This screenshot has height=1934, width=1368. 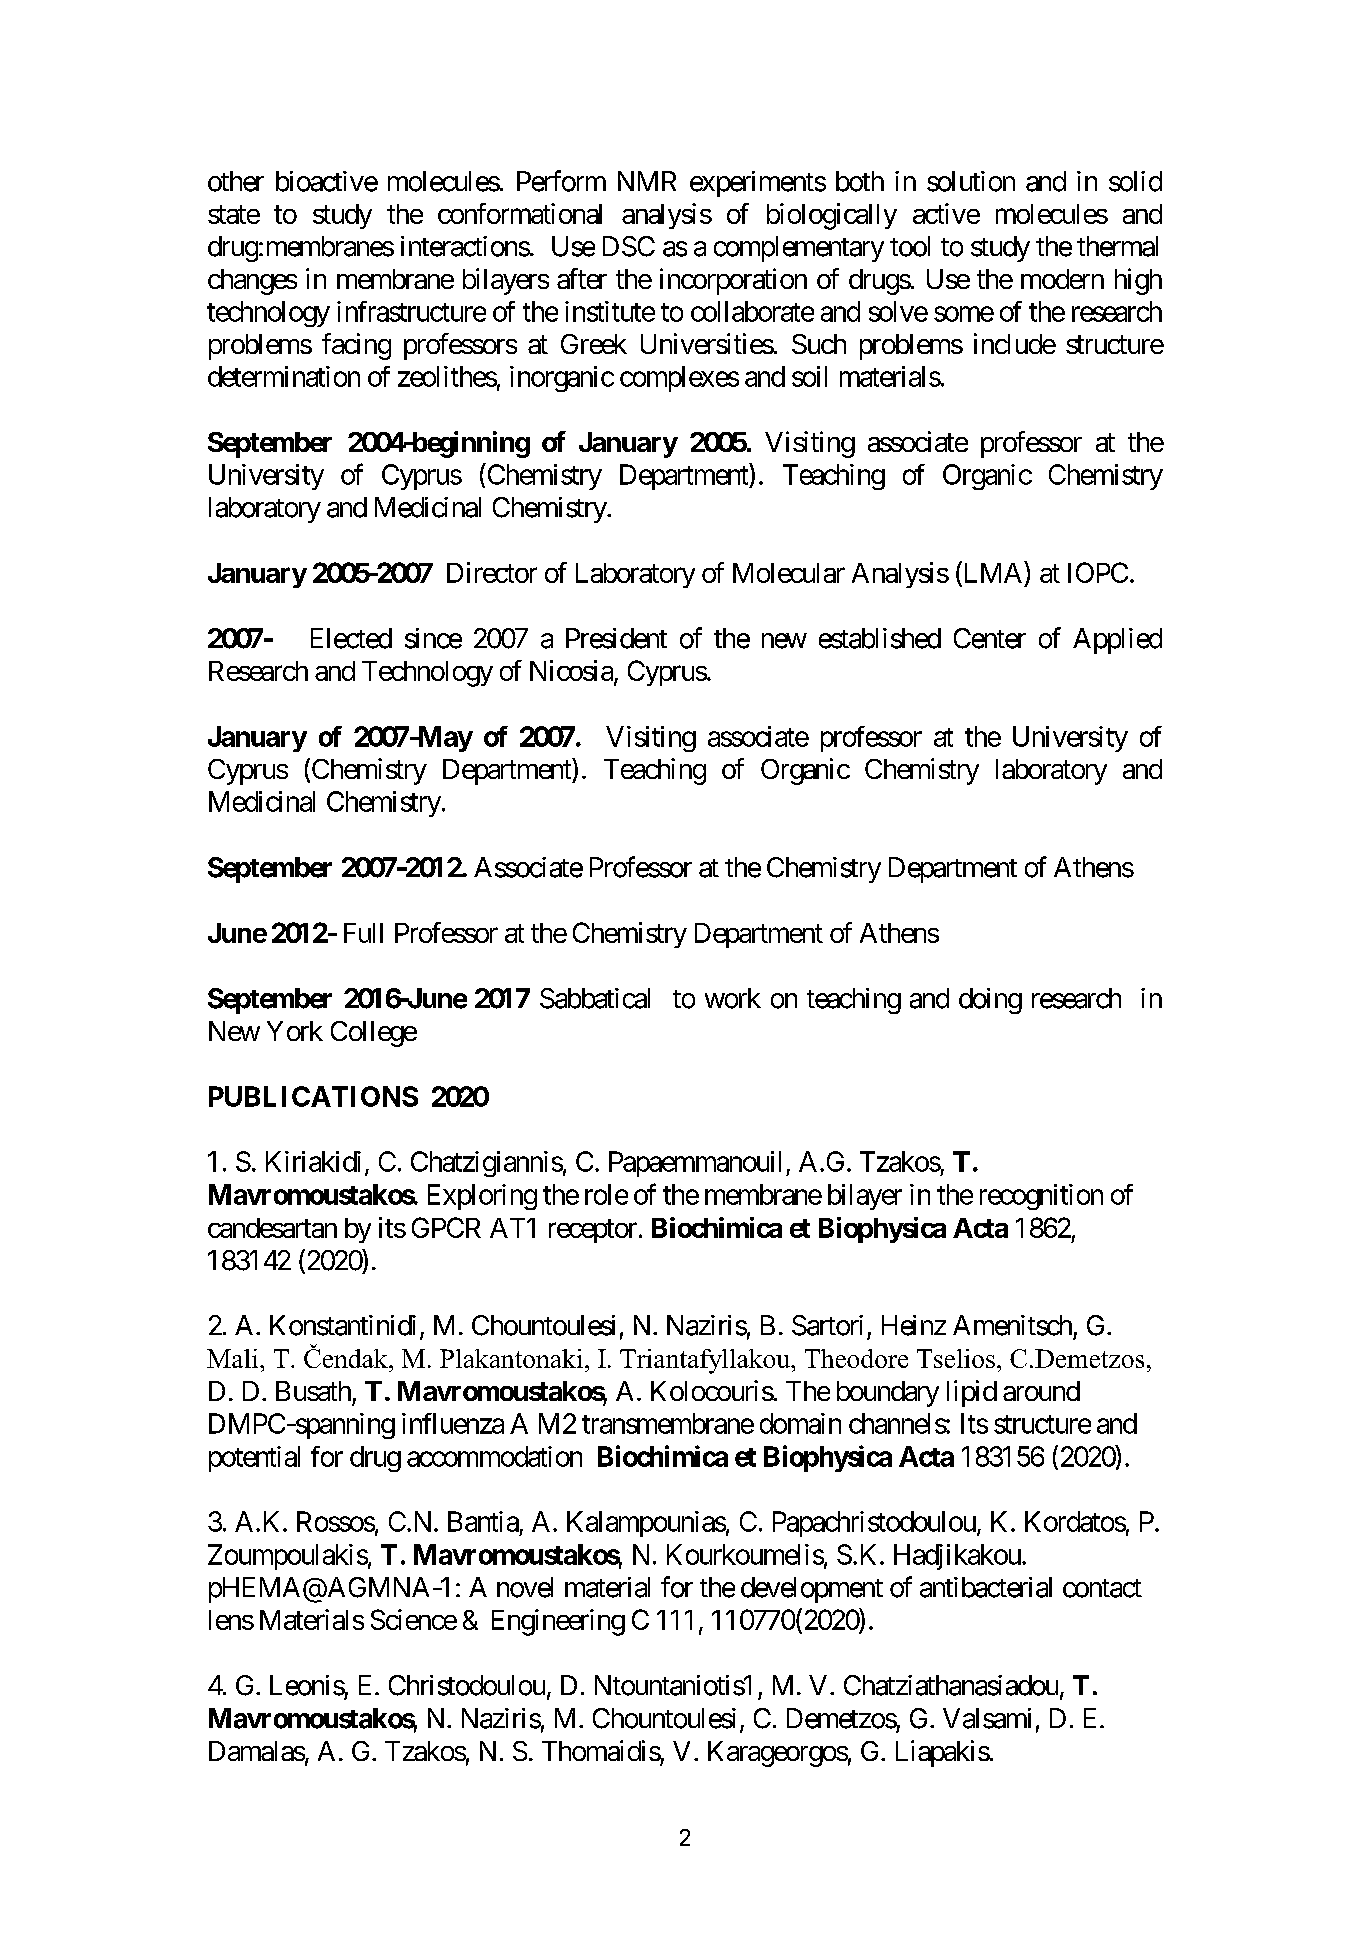 I want to click on DSC, so click(x=629, y=246).
